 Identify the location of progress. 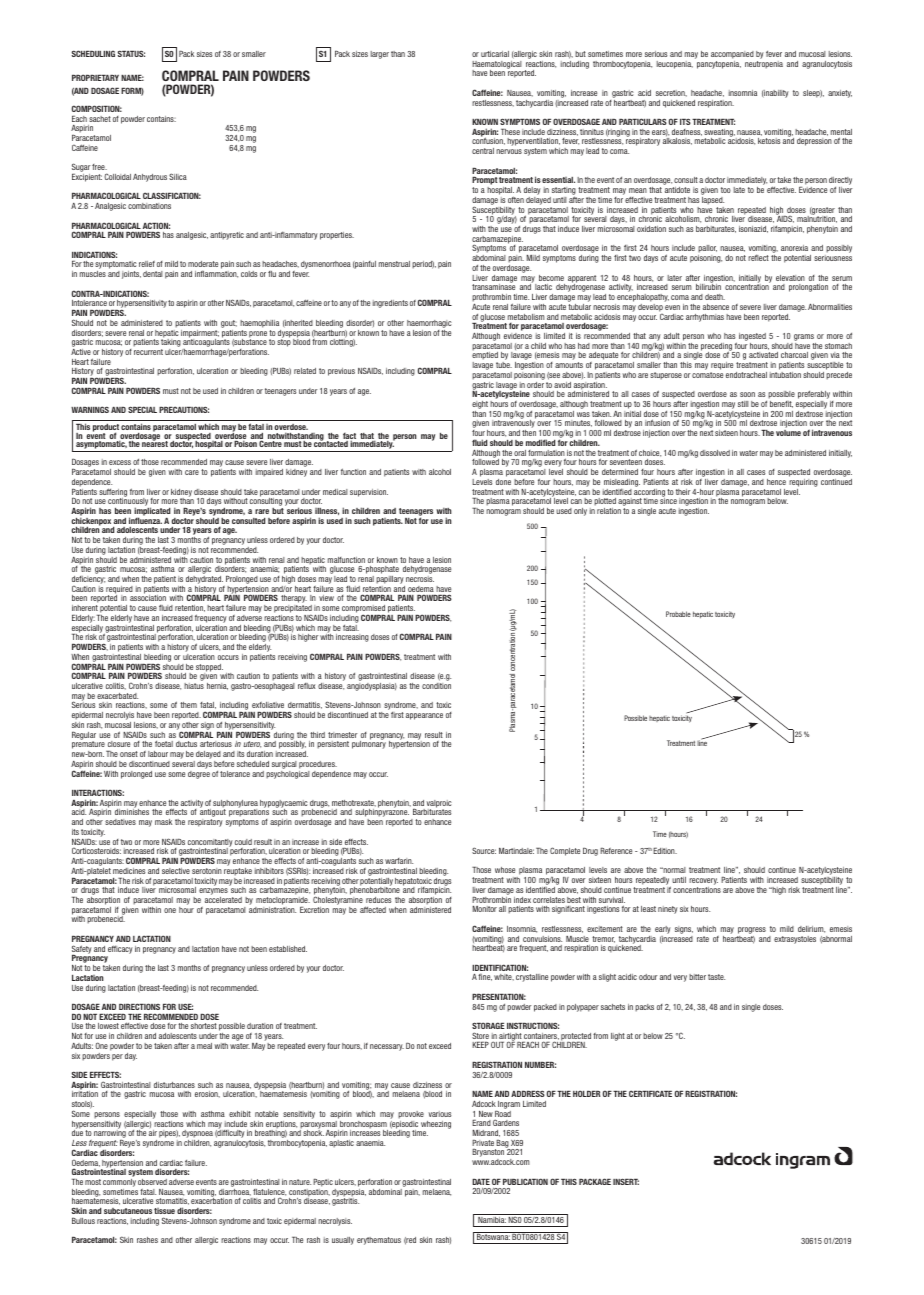
(752, 930).
